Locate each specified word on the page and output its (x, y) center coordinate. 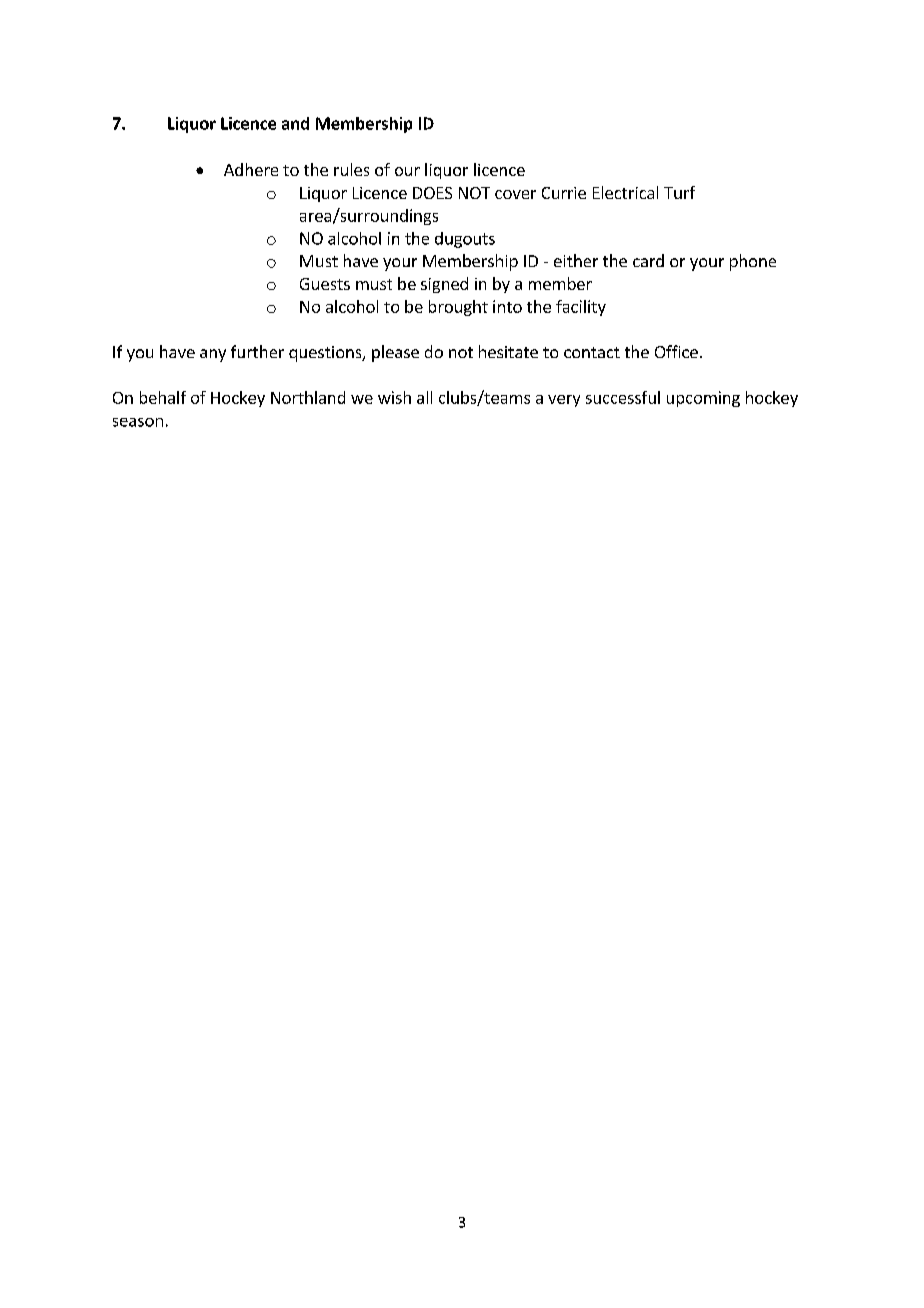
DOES (432, 193)
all (424, 397)
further (257, 351)
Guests (325, 284)
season (138, 422)
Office (676, 351)
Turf (679, 192)
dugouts (465, 240)
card (648, 260)
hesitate (508, 351)
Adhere (251, 169)
